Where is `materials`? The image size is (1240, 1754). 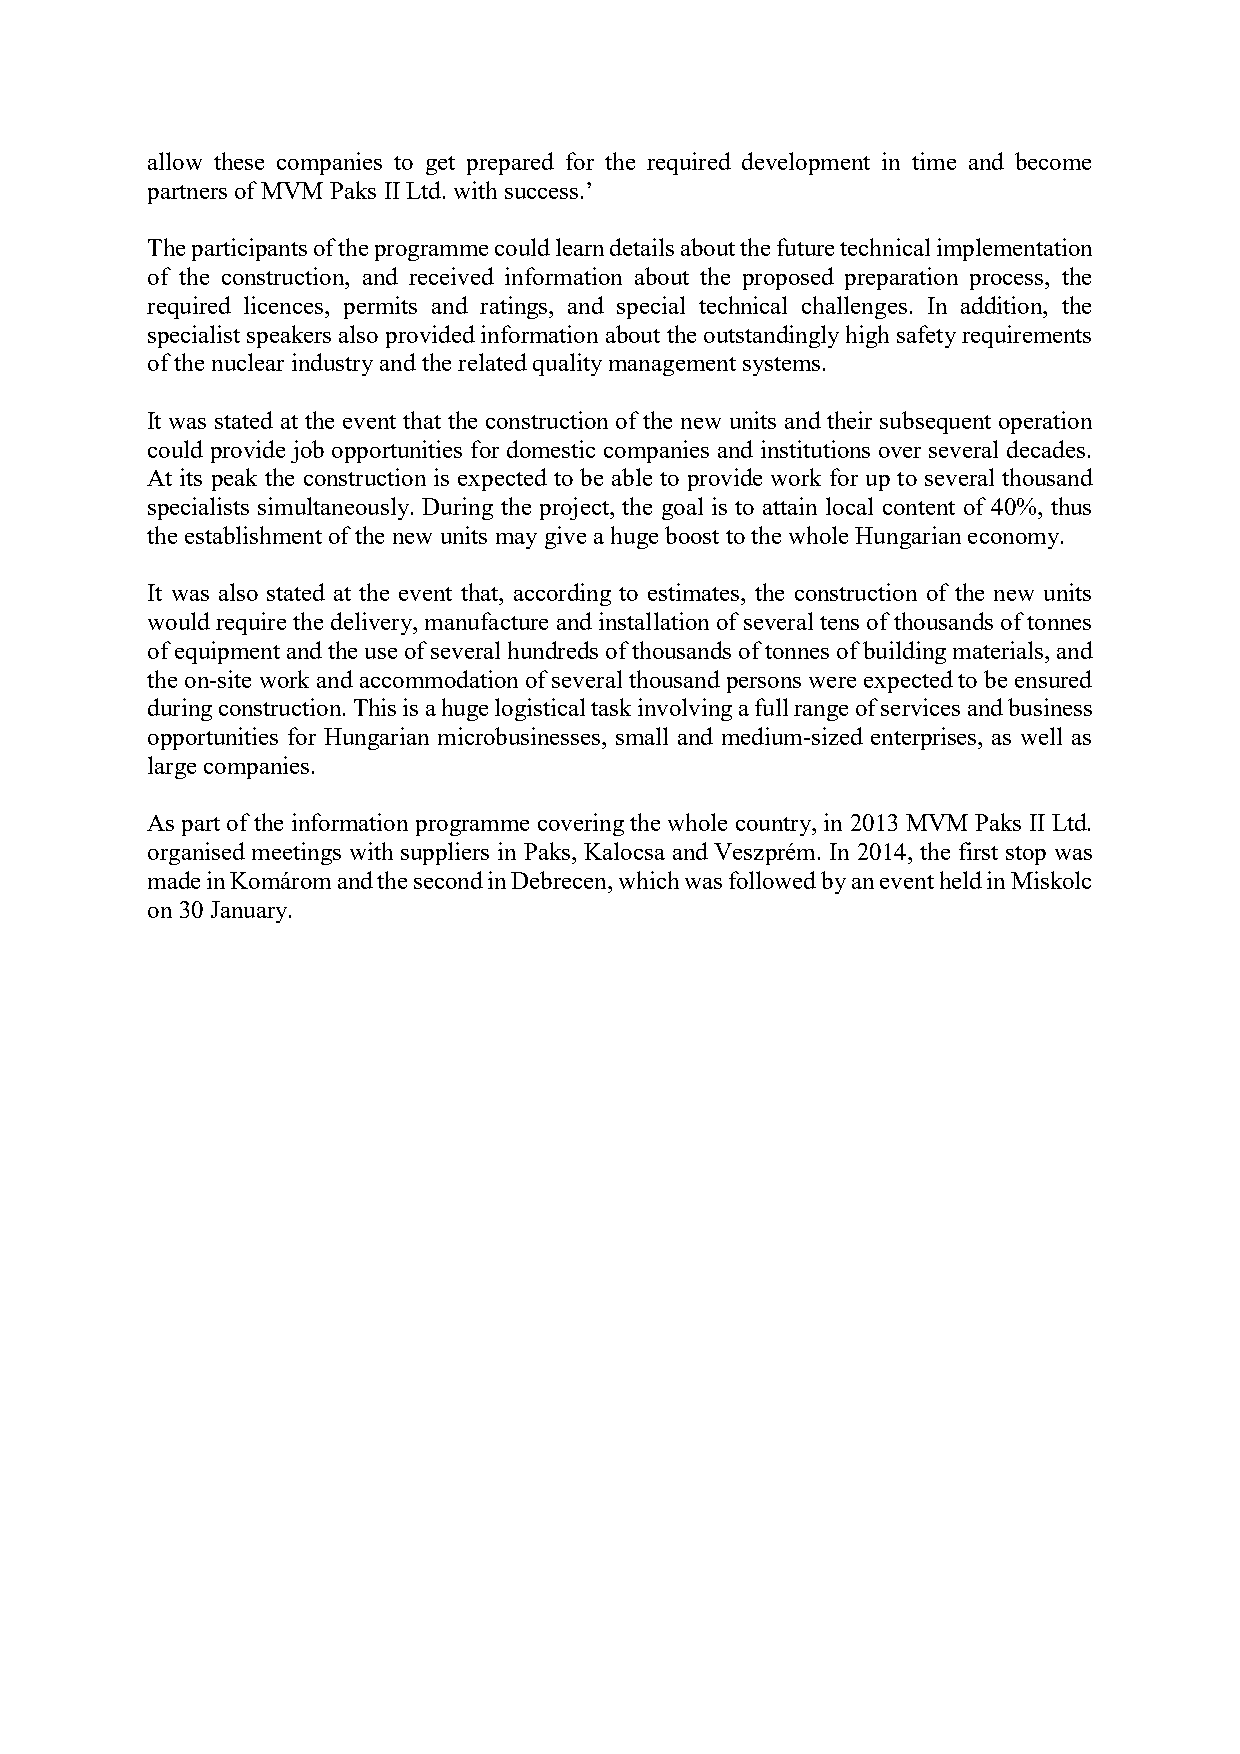
materials is located at coordinates (999, 650).
